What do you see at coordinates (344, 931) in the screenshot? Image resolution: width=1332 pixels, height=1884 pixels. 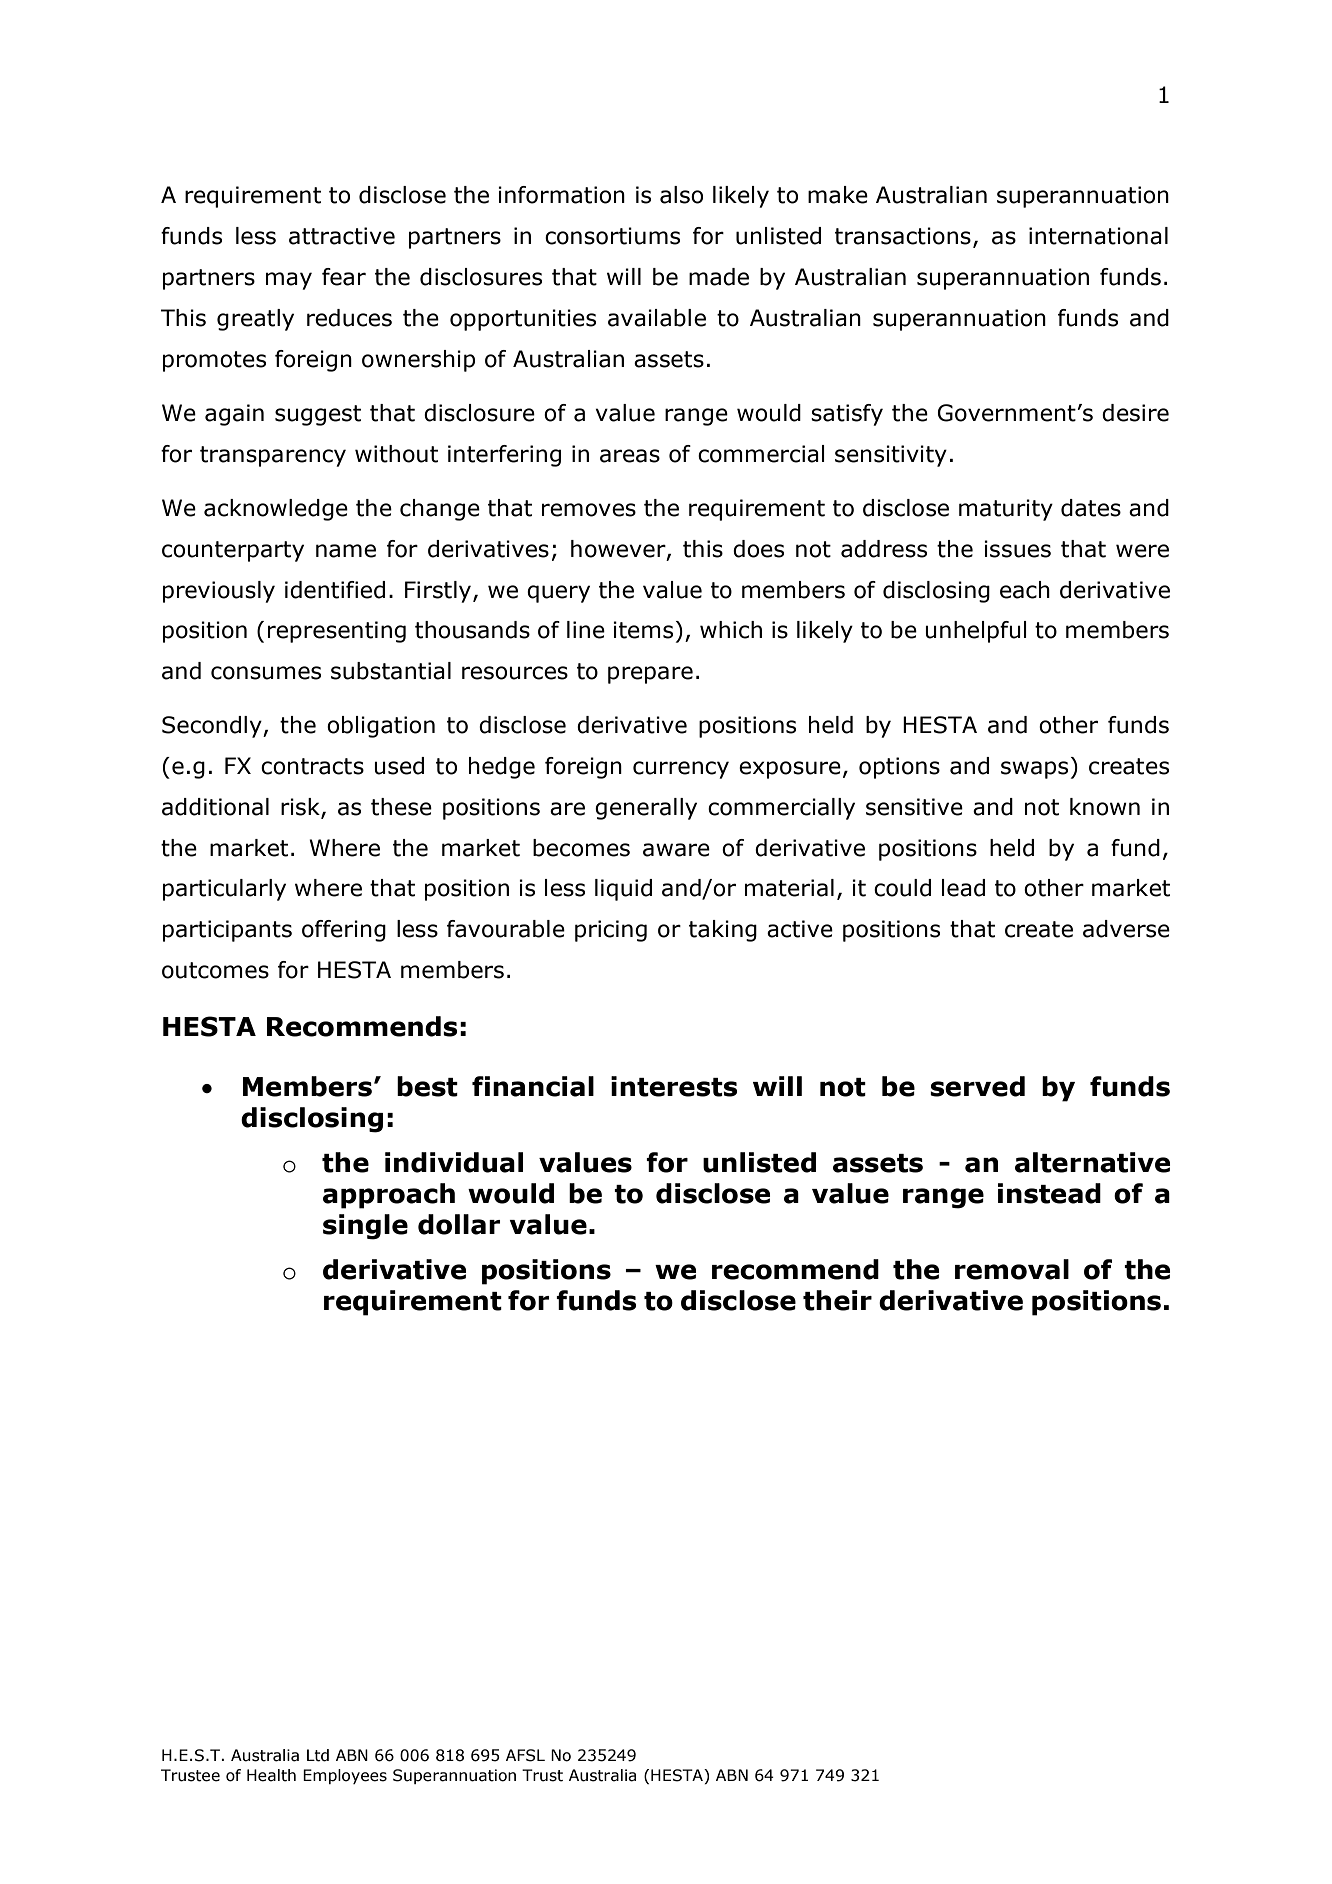 I see `offering` at bounding box center [344, 931].
